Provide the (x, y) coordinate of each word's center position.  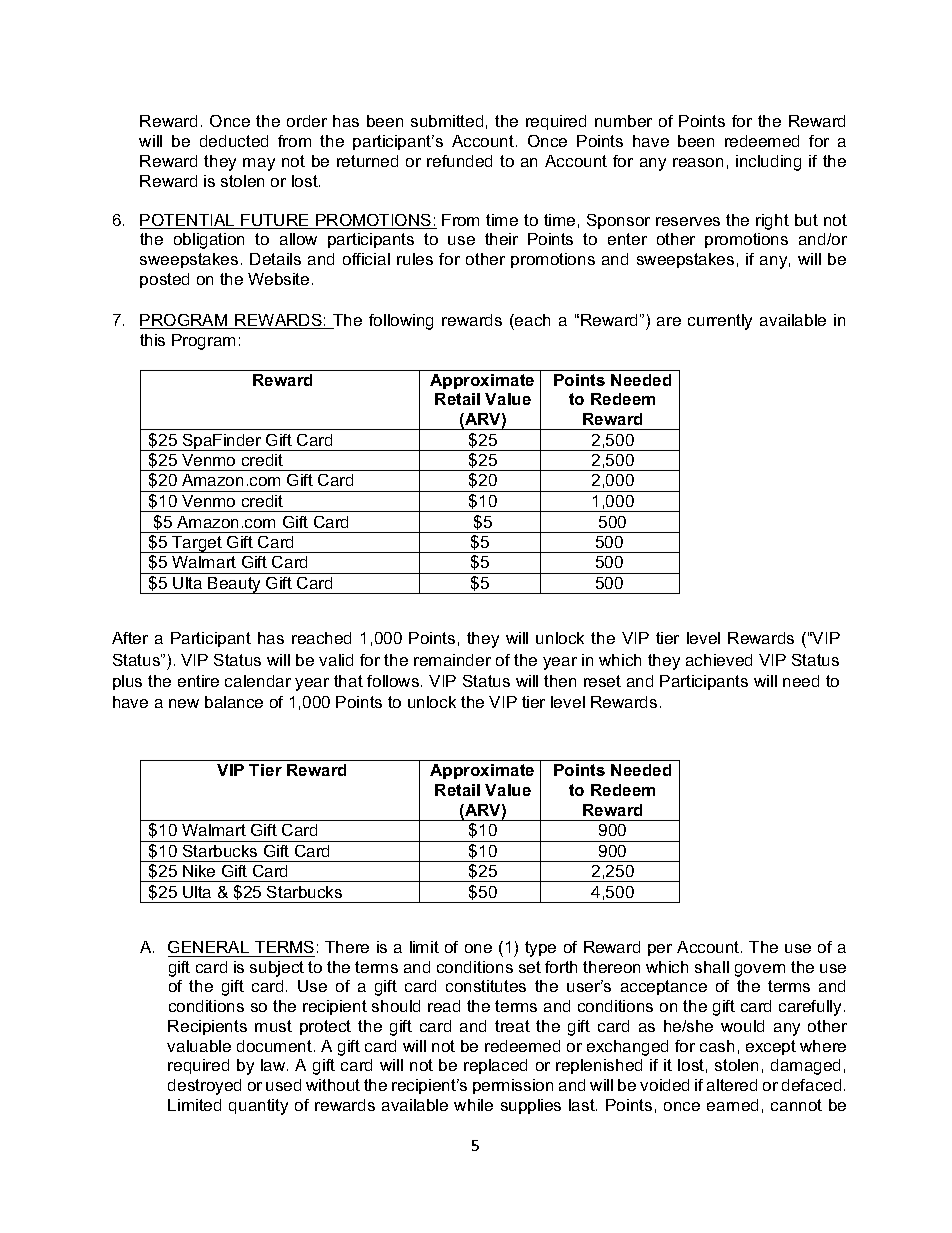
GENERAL (208, 947)
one (478, 948)
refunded (459, 161)
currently (720, 322)
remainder (452, 660)
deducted (234, 141)
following (401, 322)
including (768, 163)
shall (712, 967)
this (152, 340)
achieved (719, 660)
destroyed (204, 1087)
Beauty (235, 585)
